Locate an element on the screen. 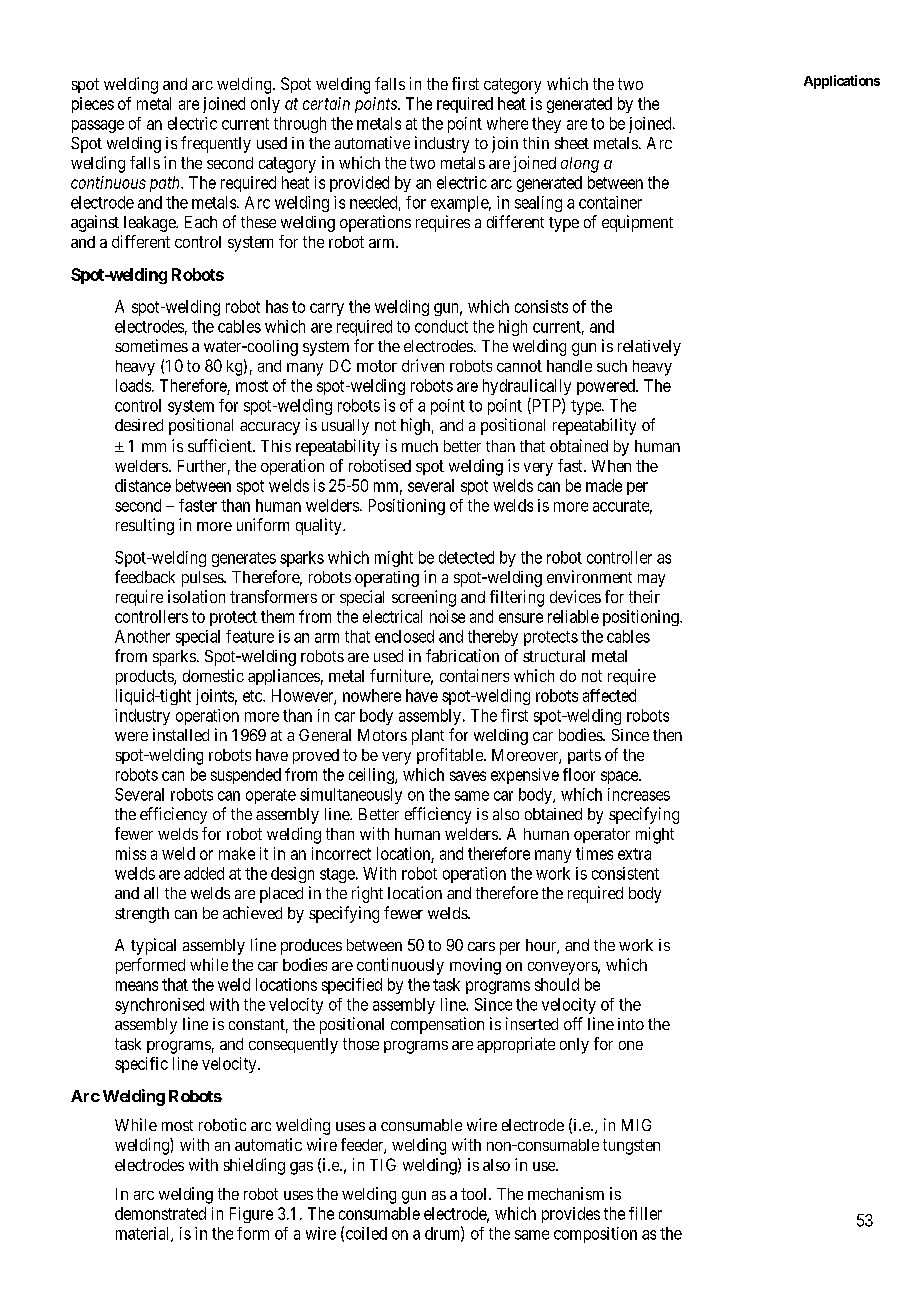 The image size is (924, 1308). much is located at coordinates (420, 446).
